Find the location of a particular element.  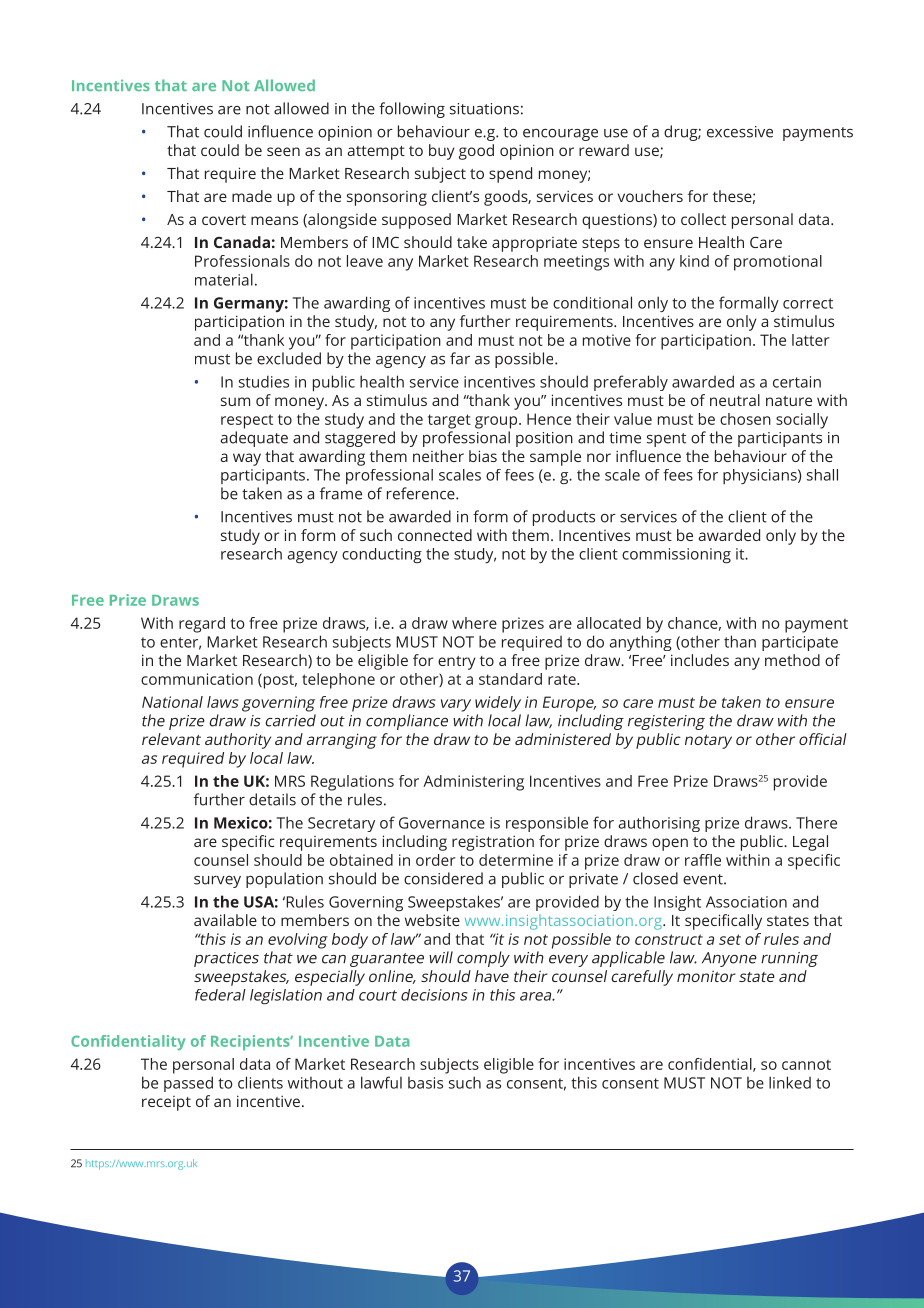

basis is located at coordinates (425, 1083).
